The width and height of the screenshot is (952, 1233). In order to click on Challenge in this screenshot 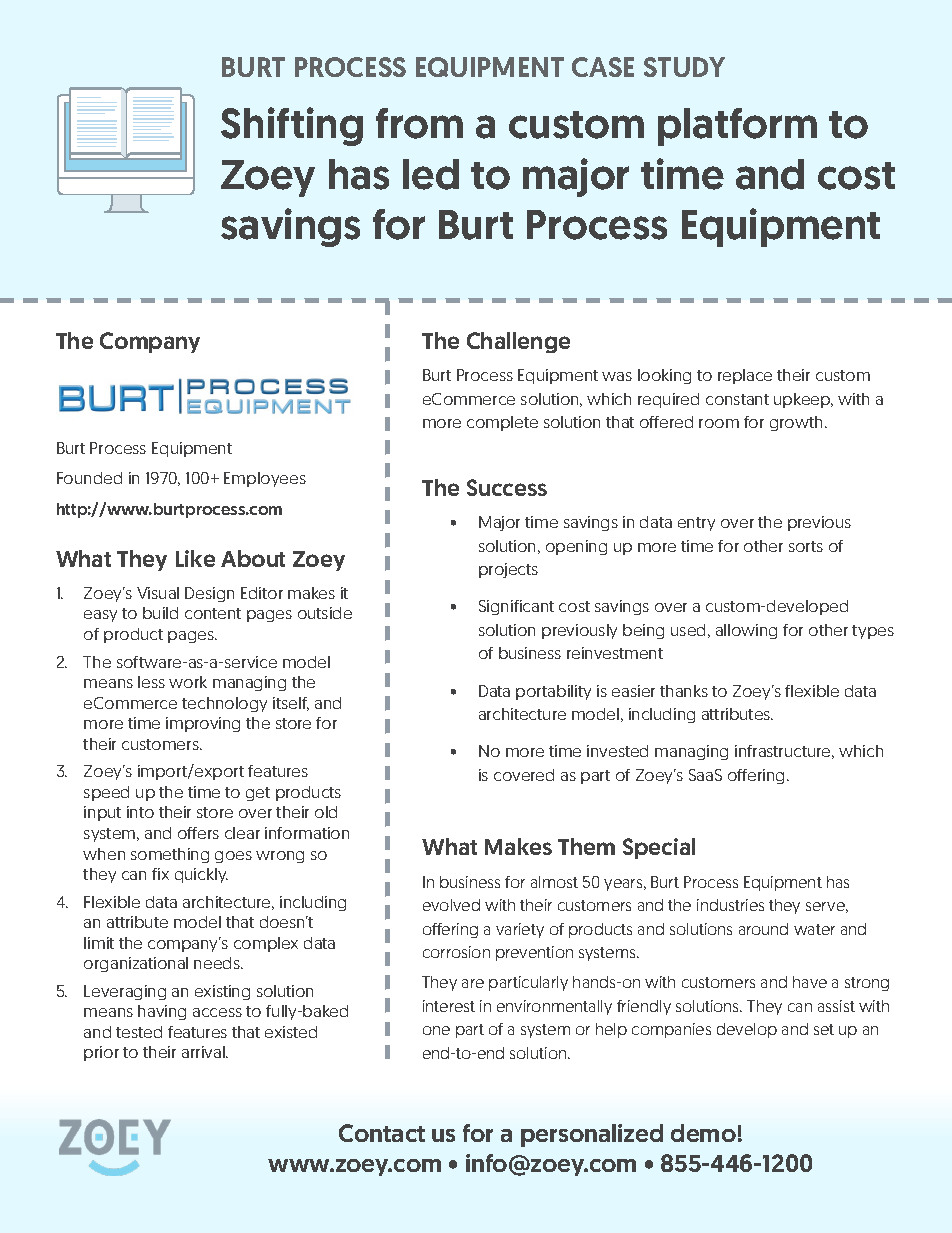, I will do `click(518, 342)`.
